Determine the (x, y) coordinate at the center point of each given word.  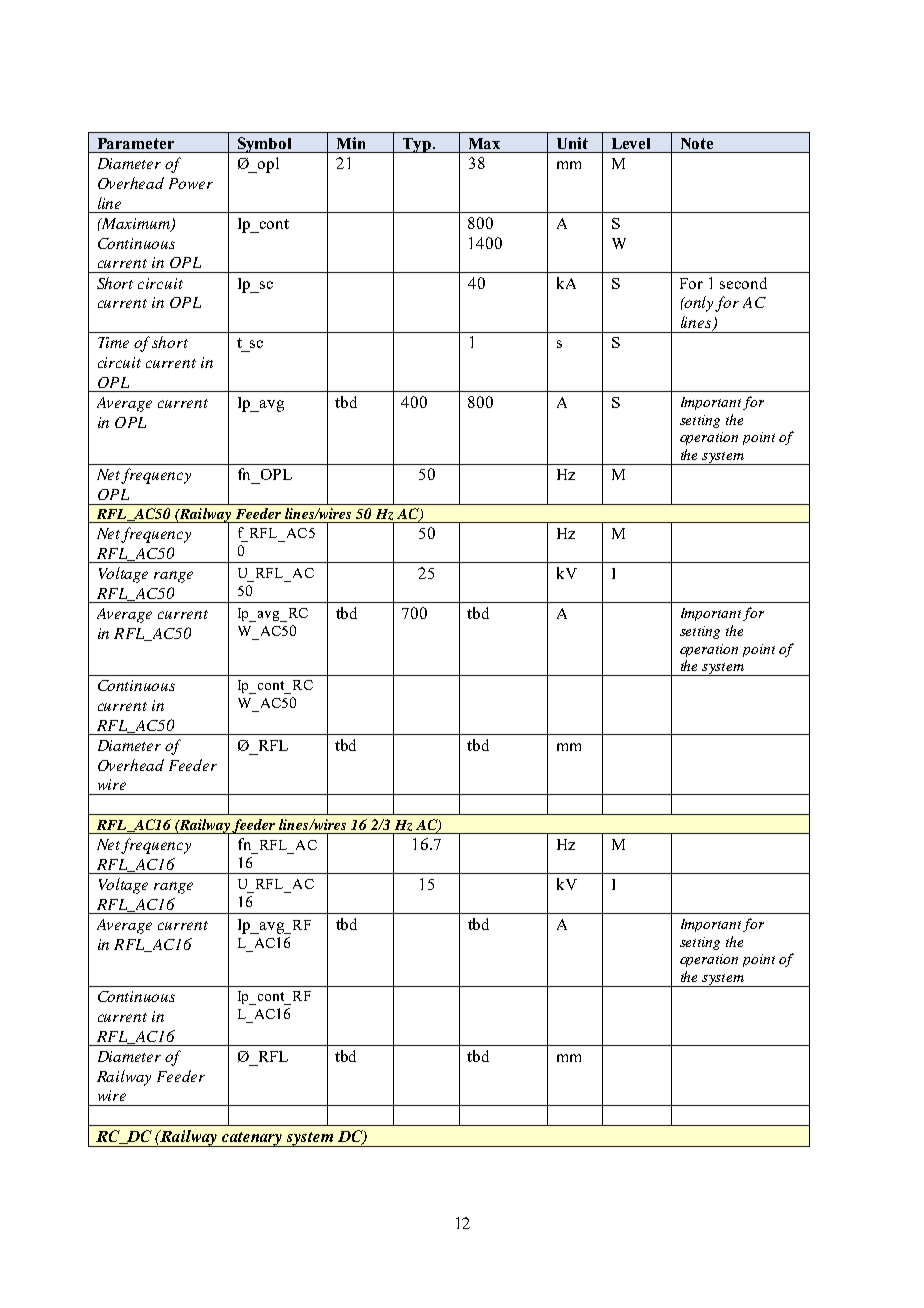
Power (191, 183)
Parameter (136, 143)
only (699, 304)
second (743, 283)
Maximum (136, 225)
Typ (416, 145)
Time (113, 342)
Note (697, 143)
